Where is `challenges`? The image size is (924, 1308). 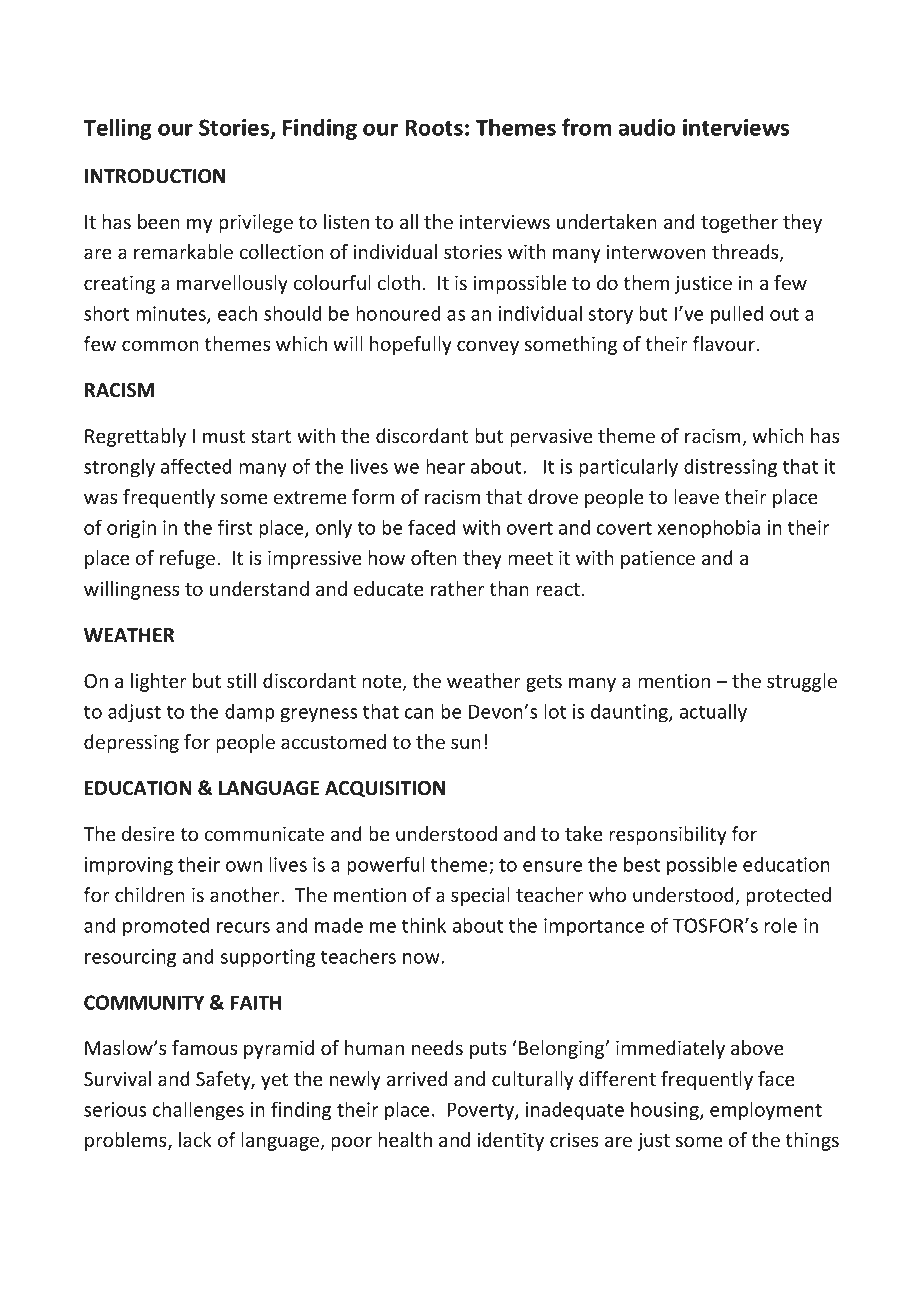 challenges is located at coordinates (198, 1111).
